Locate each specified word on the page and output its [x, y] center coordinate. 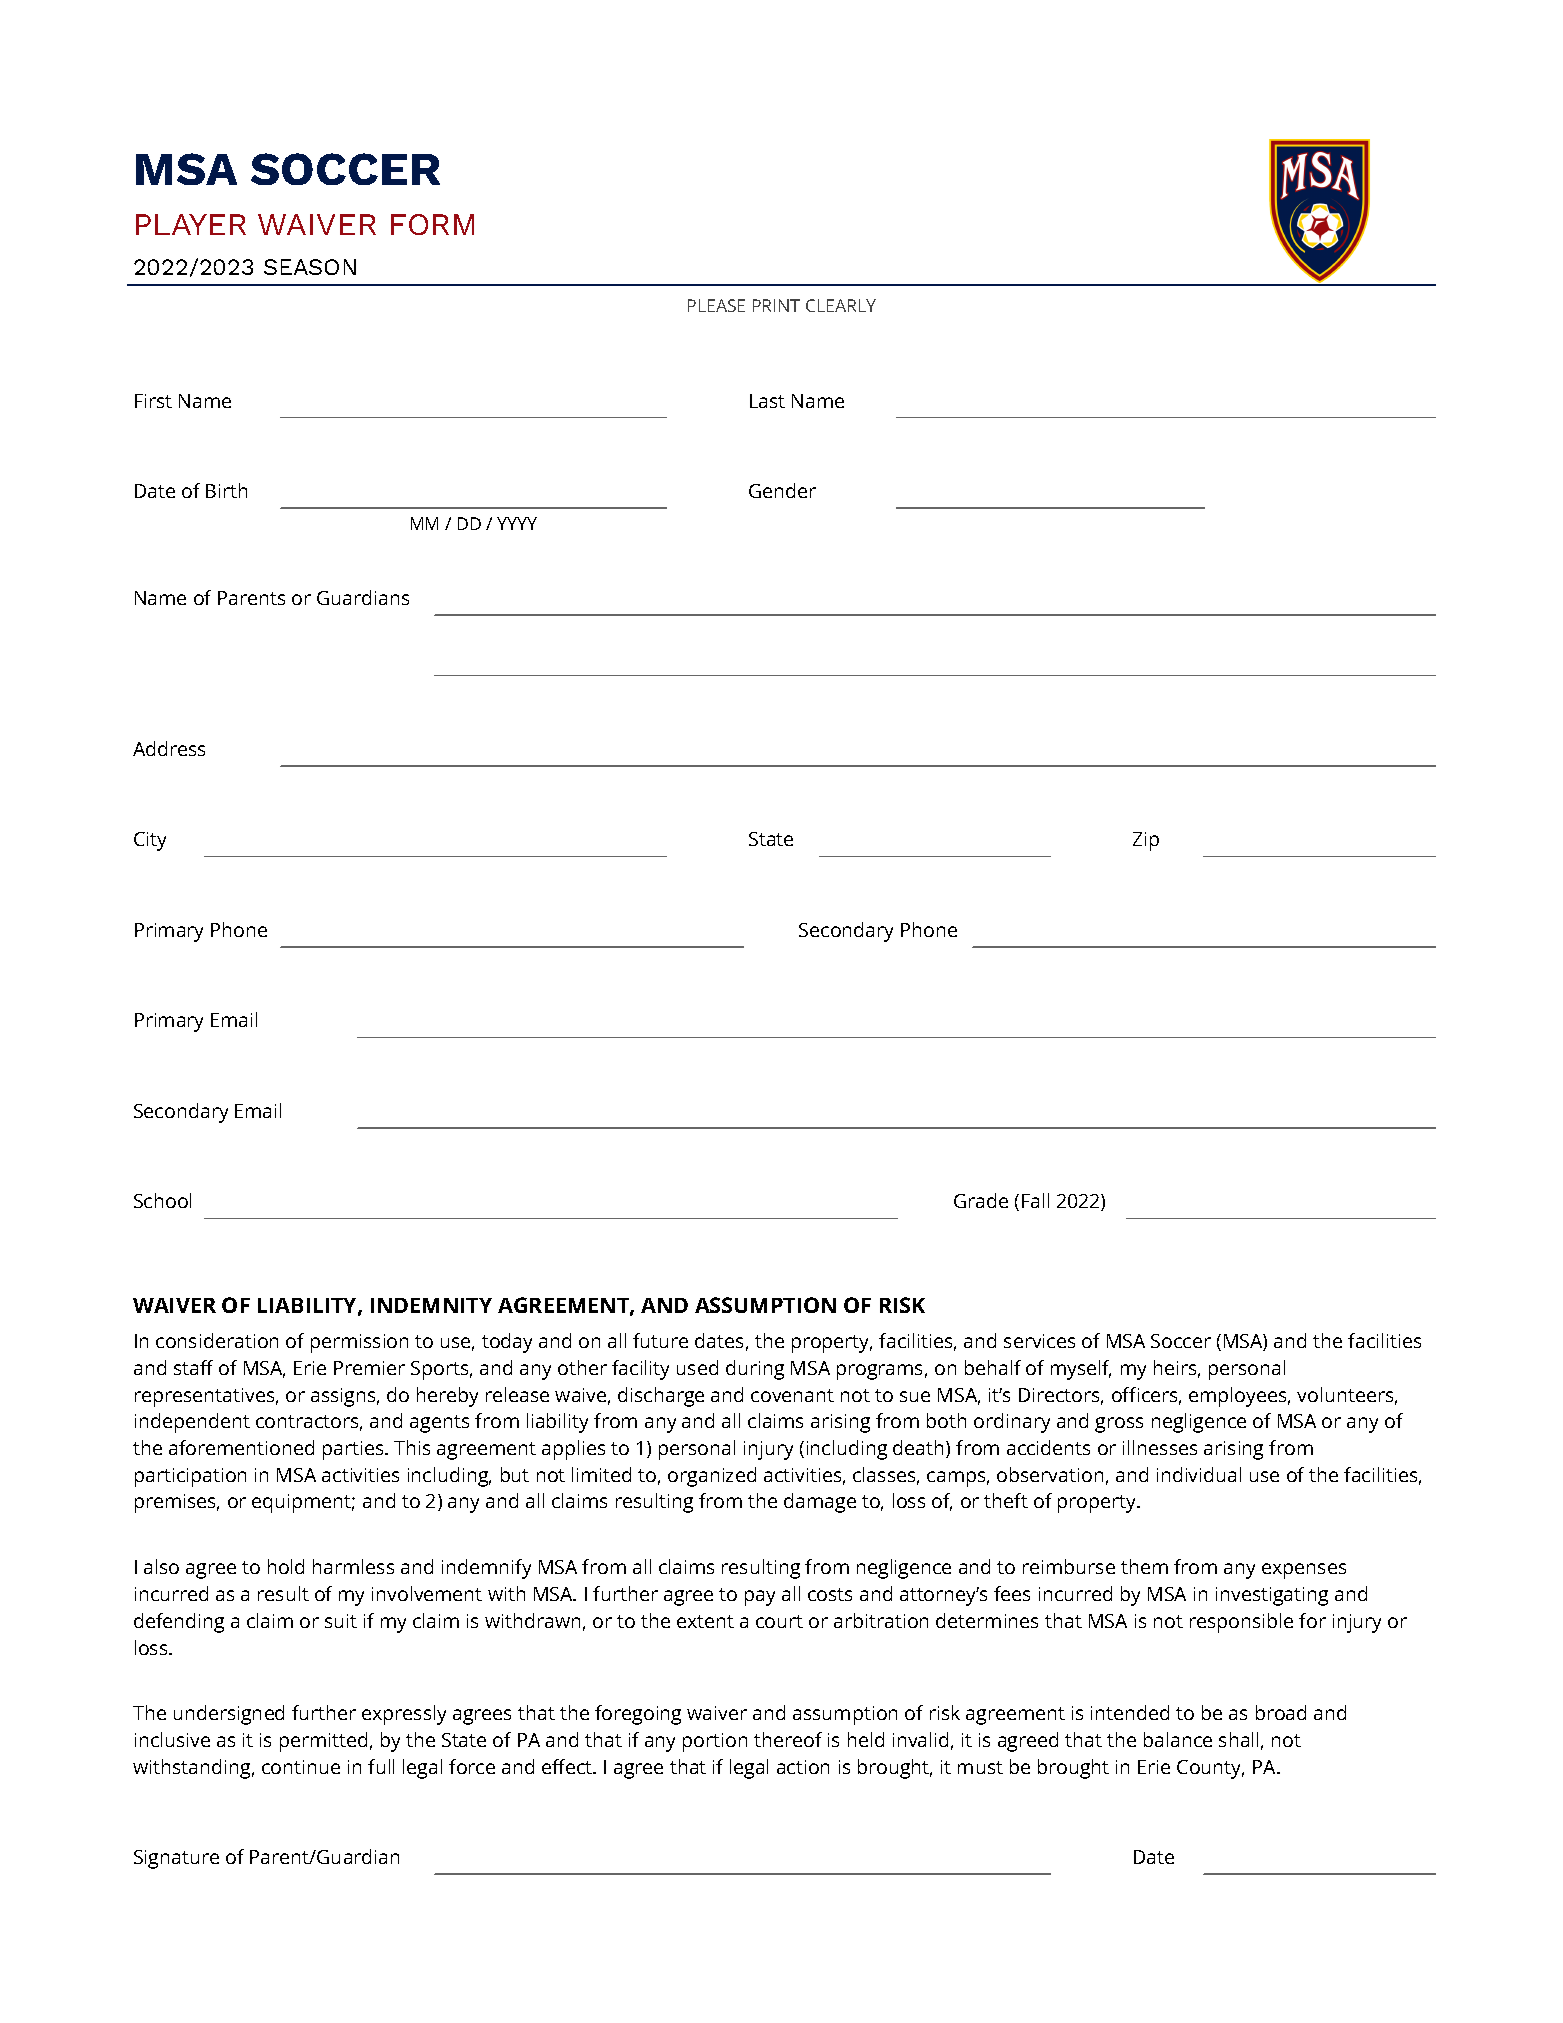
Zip [1146, 841]
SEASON [310, 267]
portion [715, 1742]
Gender [782, 490]
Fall [1035, 1200]
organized [712, 1477]
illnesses [1160, 1447]
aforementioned [241, 1447]
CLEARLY [841, 305]
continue [301, 1767]
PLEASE [716, 305]
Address [169, 748]
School [162, 1200]
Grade [981, 1200]
